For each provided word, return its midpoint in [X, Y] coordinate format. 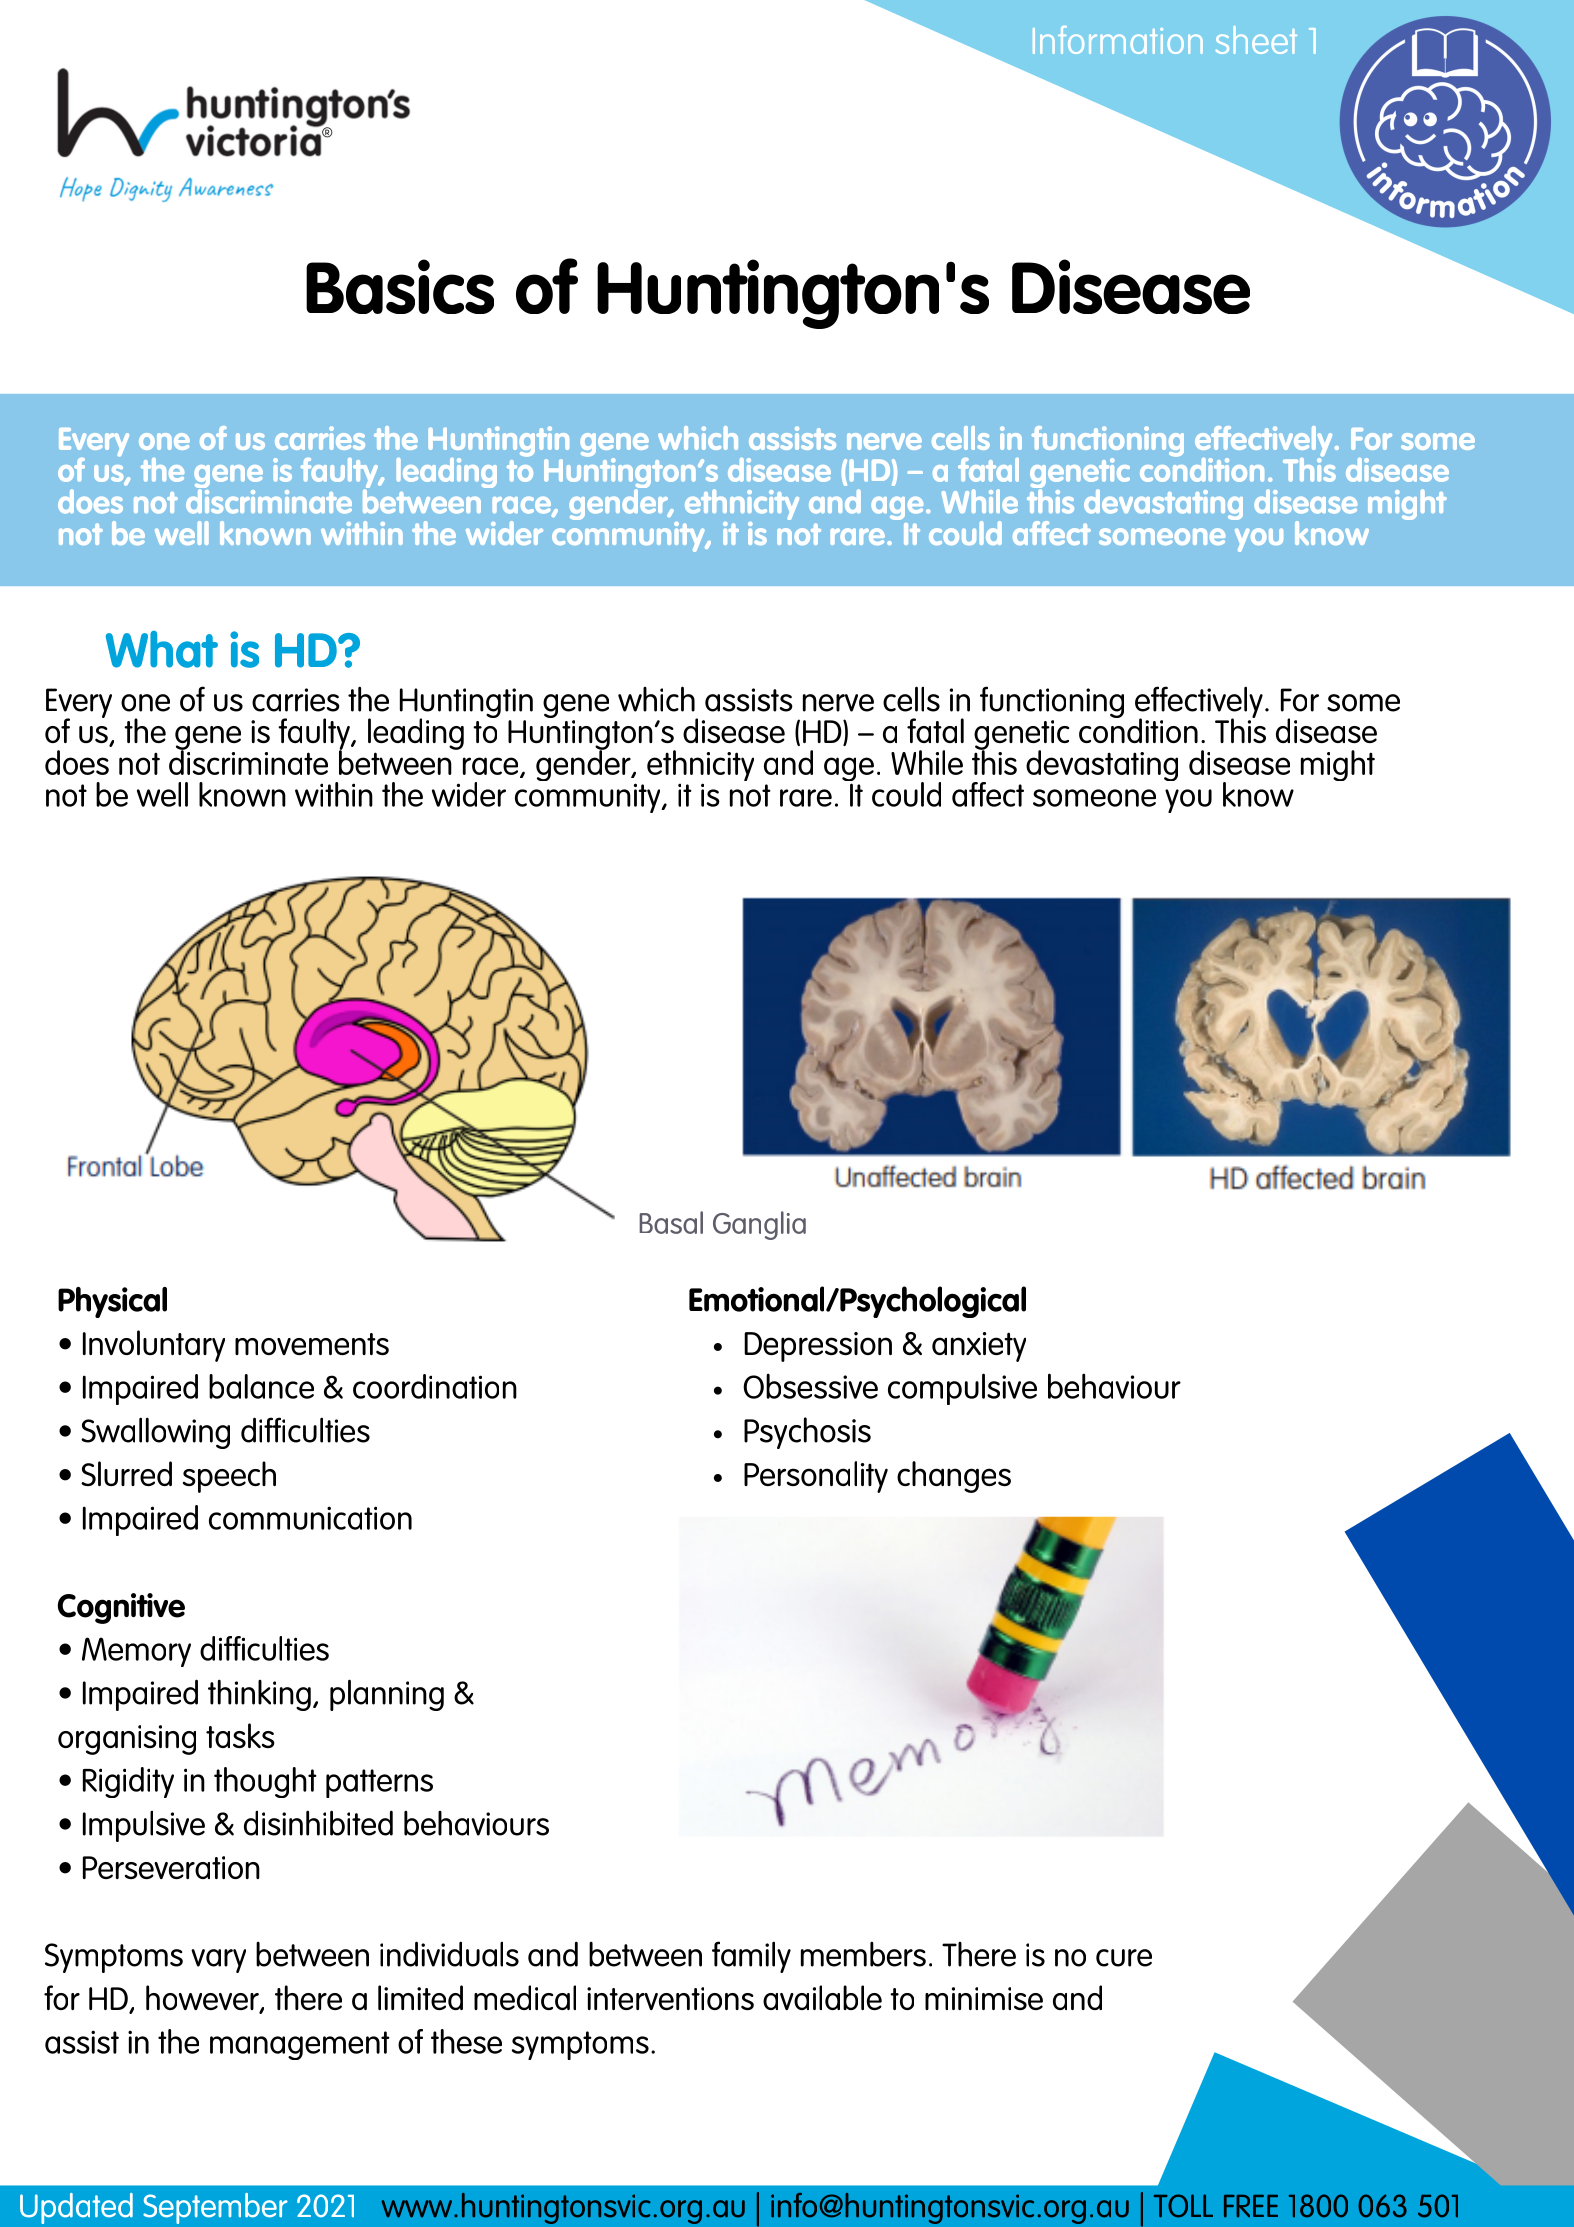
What [162, 649]
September [215, 2208]
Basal [671, 1222]
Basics [400, 286]
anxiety [979, 1347]
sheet [1256, 40]
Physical [112, 1302]
